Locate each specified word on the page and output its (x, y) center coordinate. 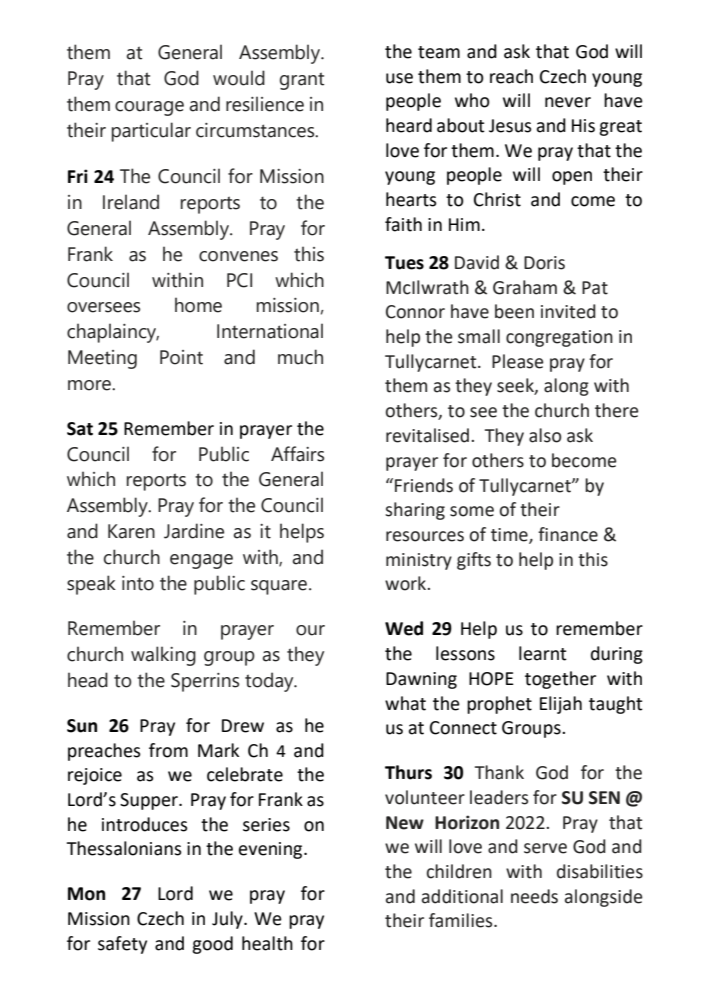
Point (181, 357)
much (300, 357)
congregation (559, 338)
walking (163, 656)
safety (122, 945)
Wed (404, 628)
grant (302, 81)
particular (151, 132)
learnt (543, 653)
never (568, 102)
